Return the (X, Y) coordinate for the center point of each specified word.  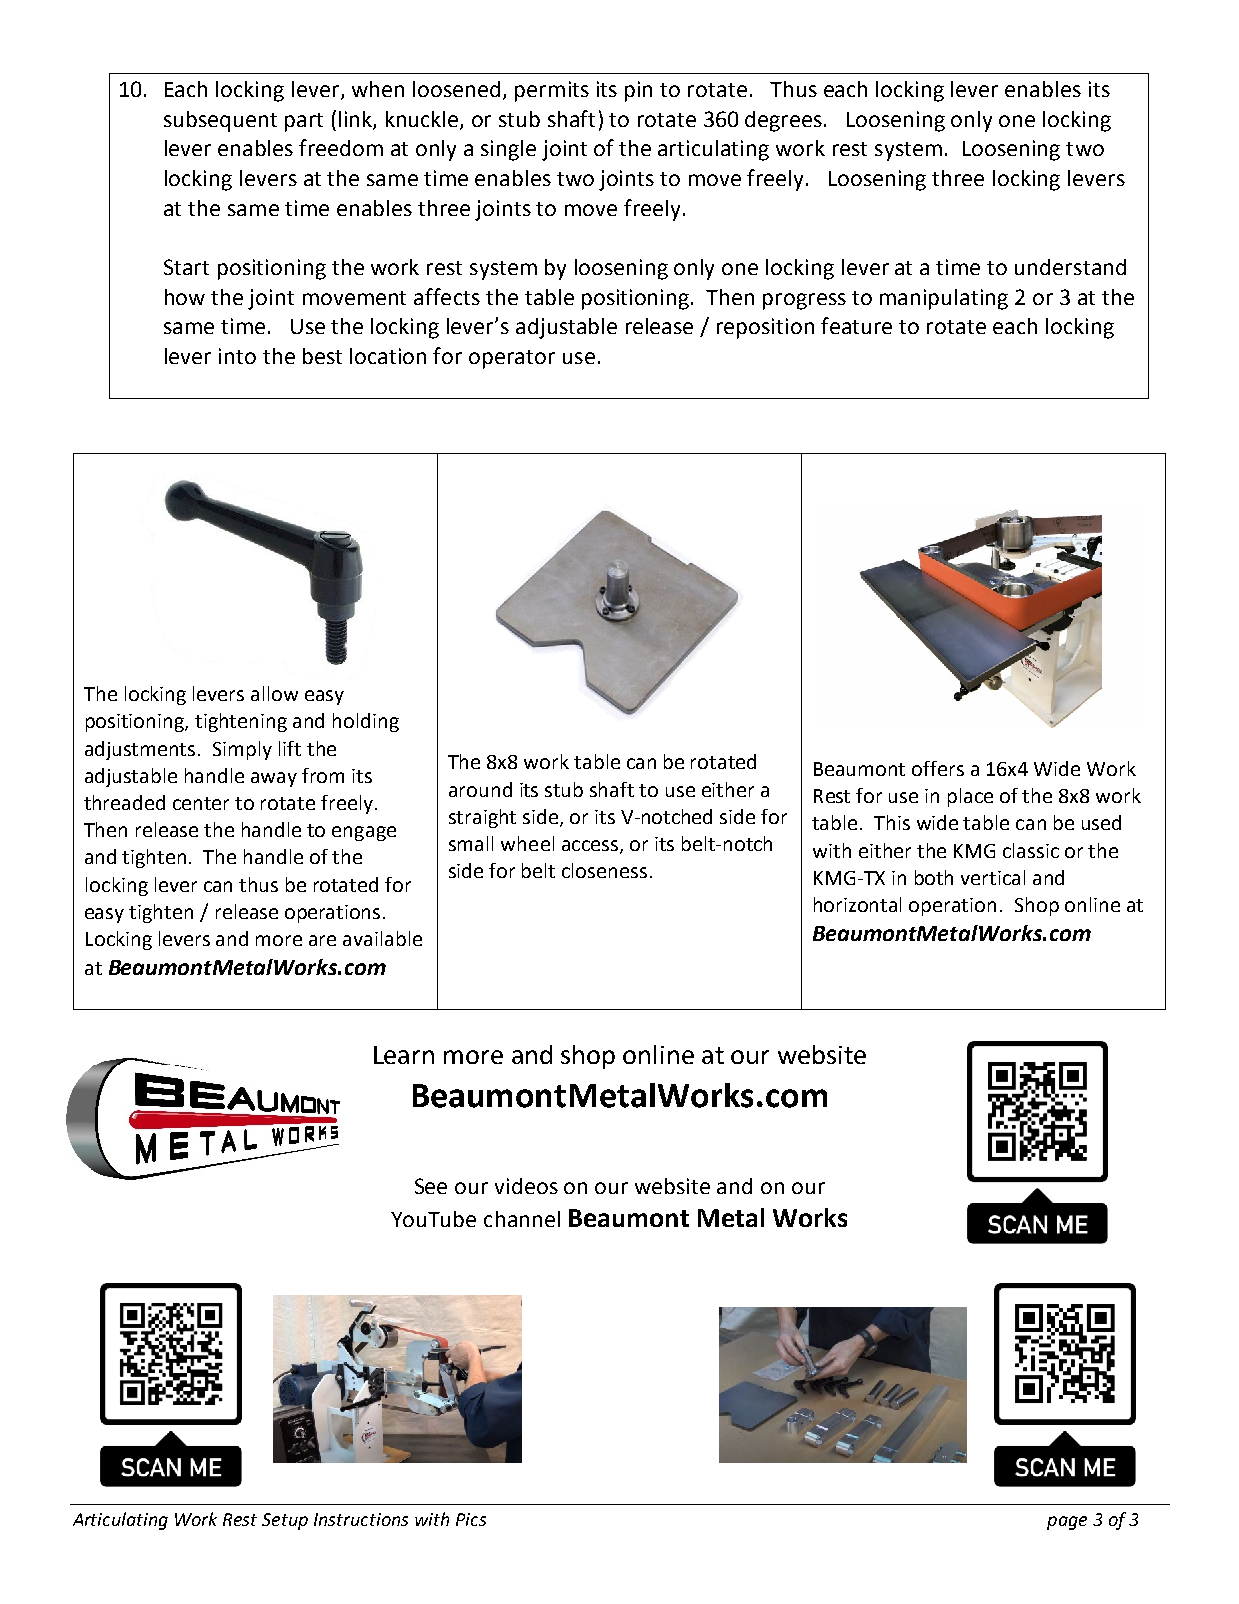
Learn (404, 1055)
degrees (785, 121)
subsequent (220, 121)
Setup (285, 1521)
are (322, 940)
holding (366, 722)
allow (274, 693)
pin (638, 91)
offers (938, 768)
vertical (993, 877)
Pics (471, 1519)
